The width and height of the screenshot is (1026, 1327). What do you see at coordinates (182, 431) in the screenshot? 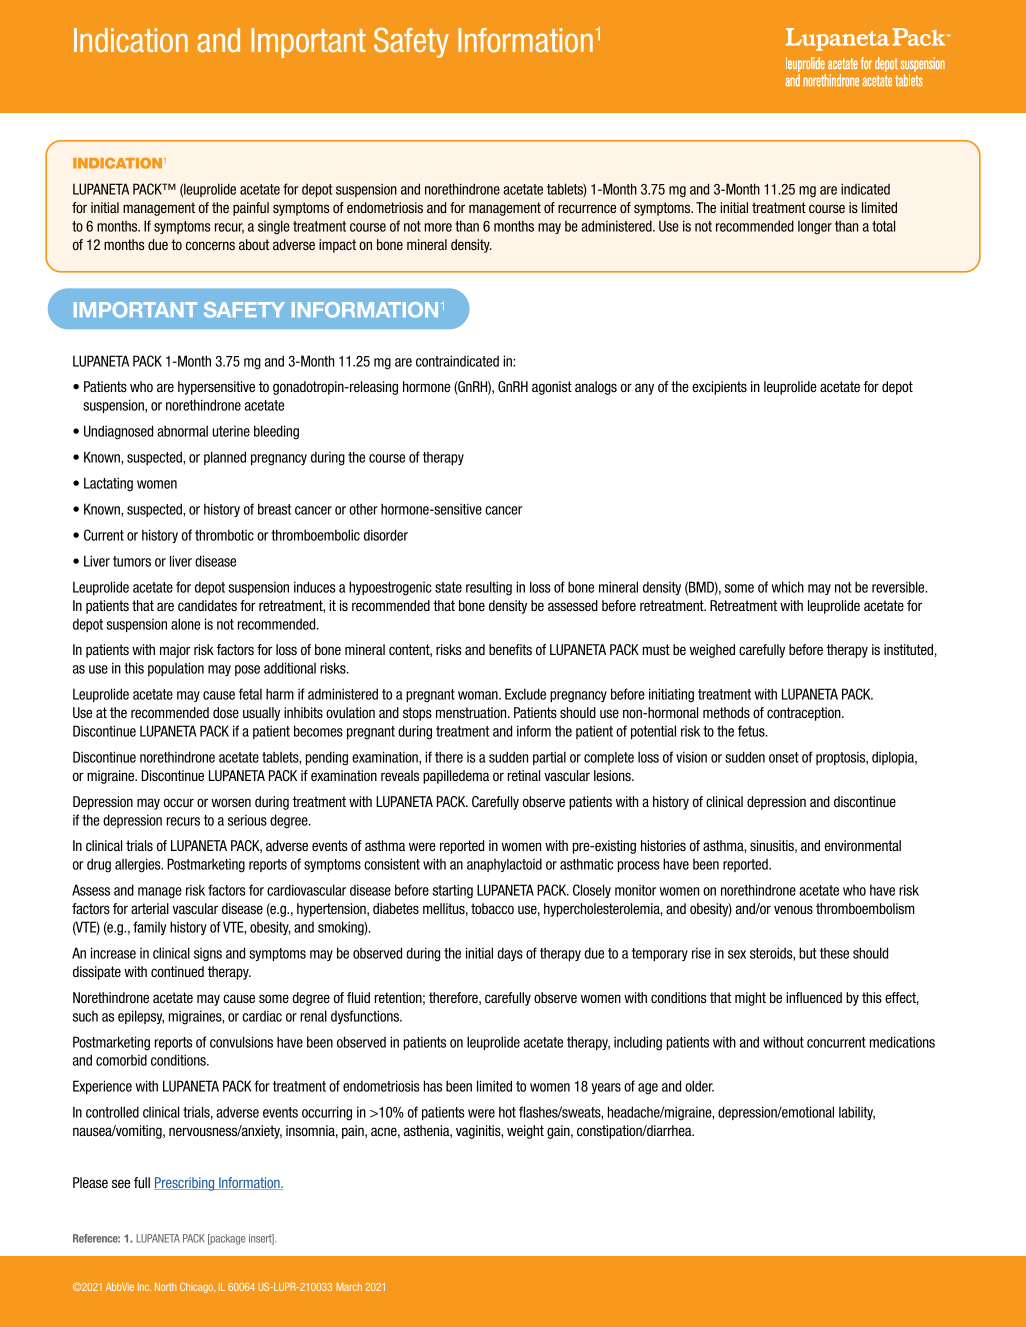
I see `abnormal` at bounding box center [182, 431].
